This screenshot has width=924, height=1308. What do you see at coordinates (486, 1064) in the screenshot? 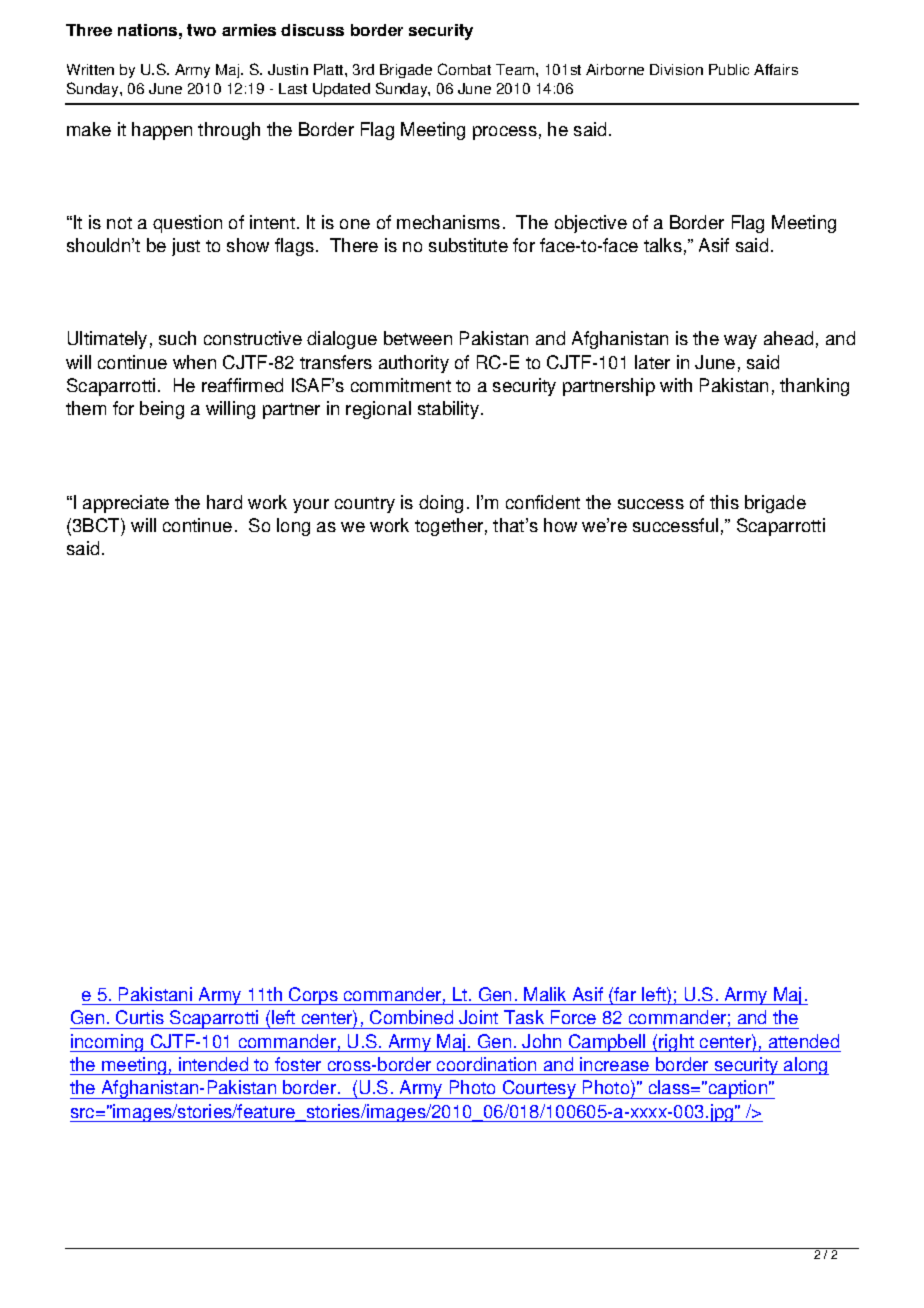
I see `coordination` at bounding box center [486, 1064].
